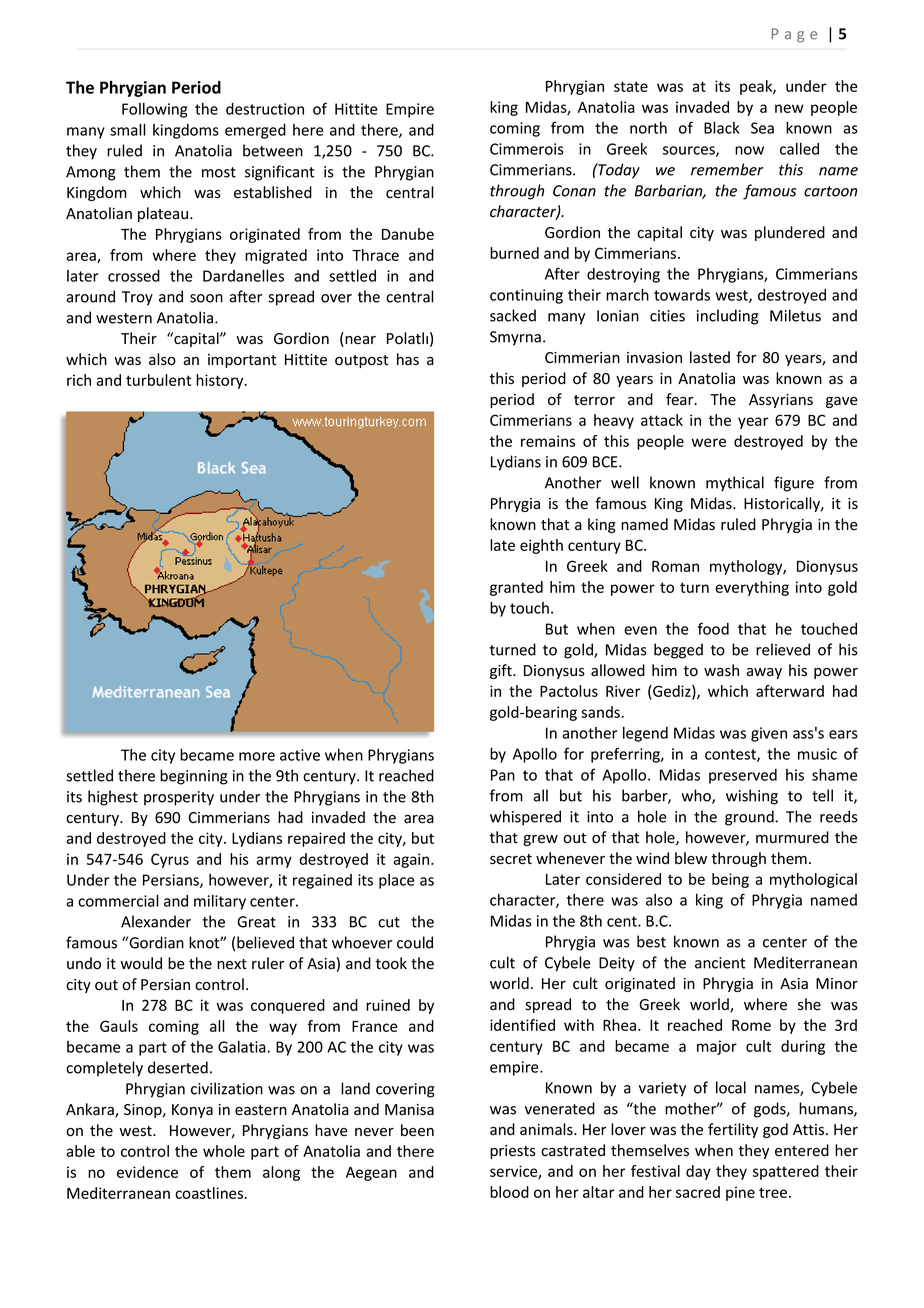 The width and height of the image is (924, 1308). What do you see at coordinates (735, 484) in the image?
I see `mythical` at bounding box center [735, 484].
